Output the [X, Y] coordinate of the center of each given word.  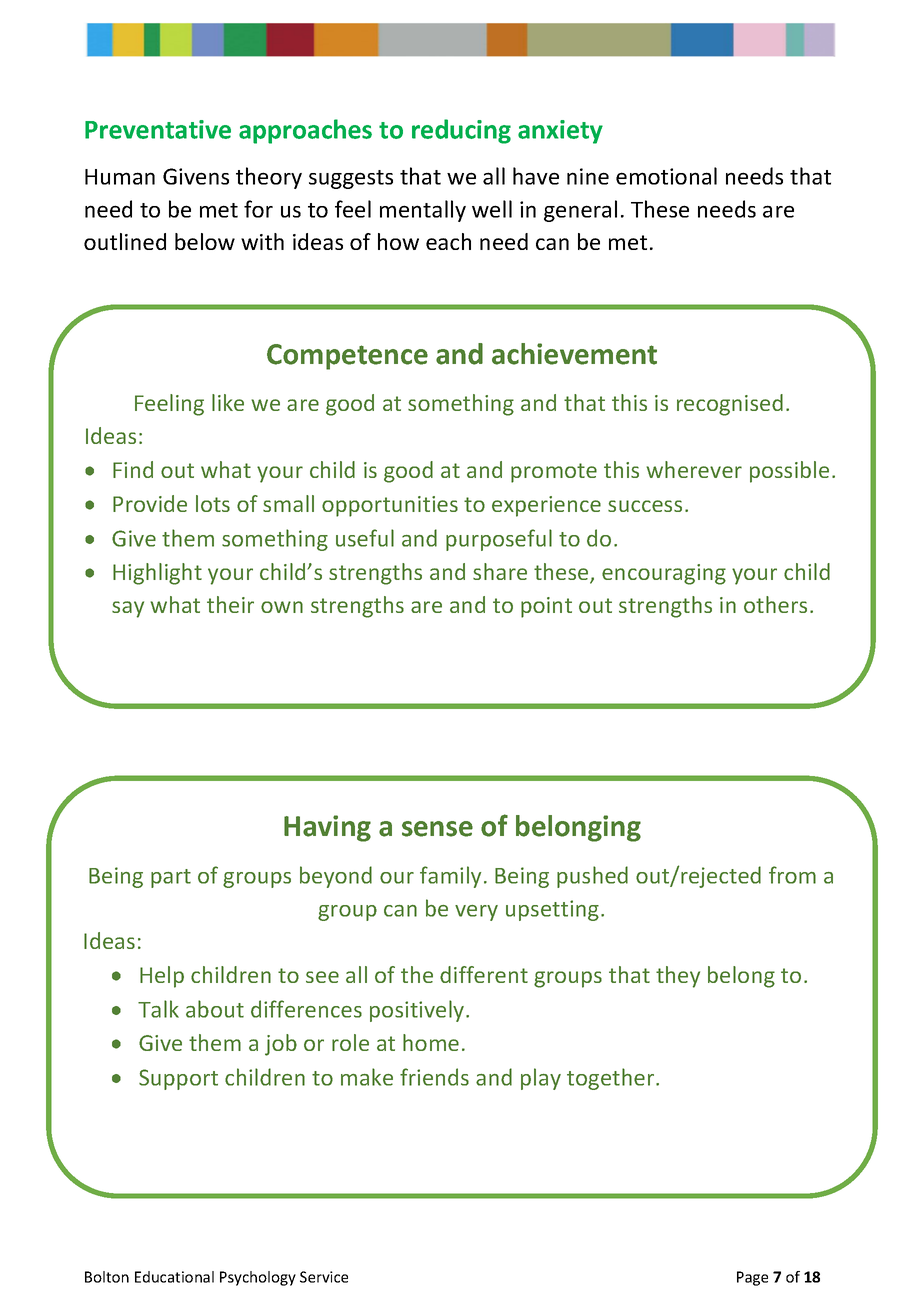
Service [324, 1277]
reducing [461, 131]
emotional [666, 176]
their [230, 604]
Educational [174, 1277]
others [775, 604]
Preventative [158, 129]
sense [437, 829]
